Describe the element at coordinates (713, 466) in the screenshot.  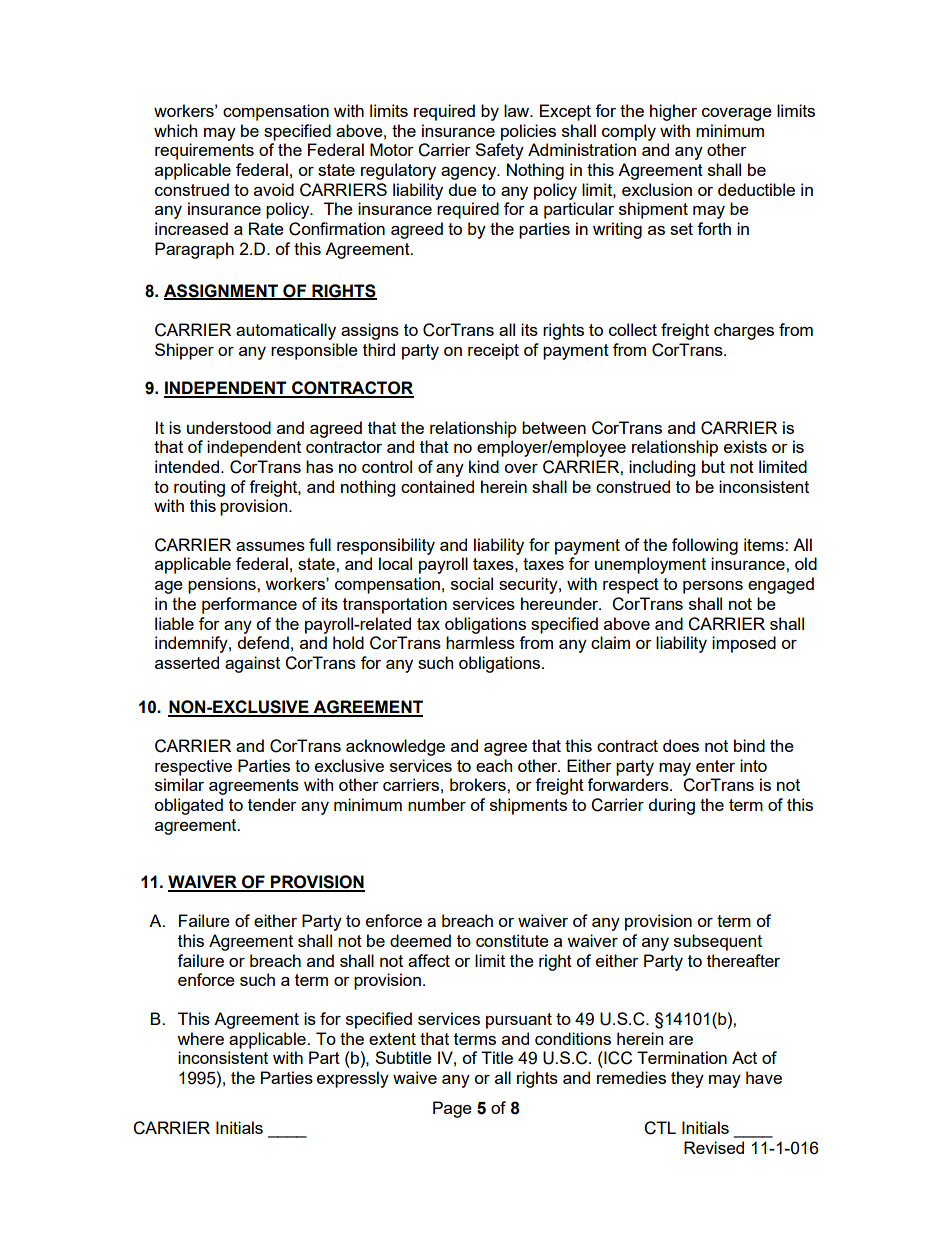
I see `but` at that location.
